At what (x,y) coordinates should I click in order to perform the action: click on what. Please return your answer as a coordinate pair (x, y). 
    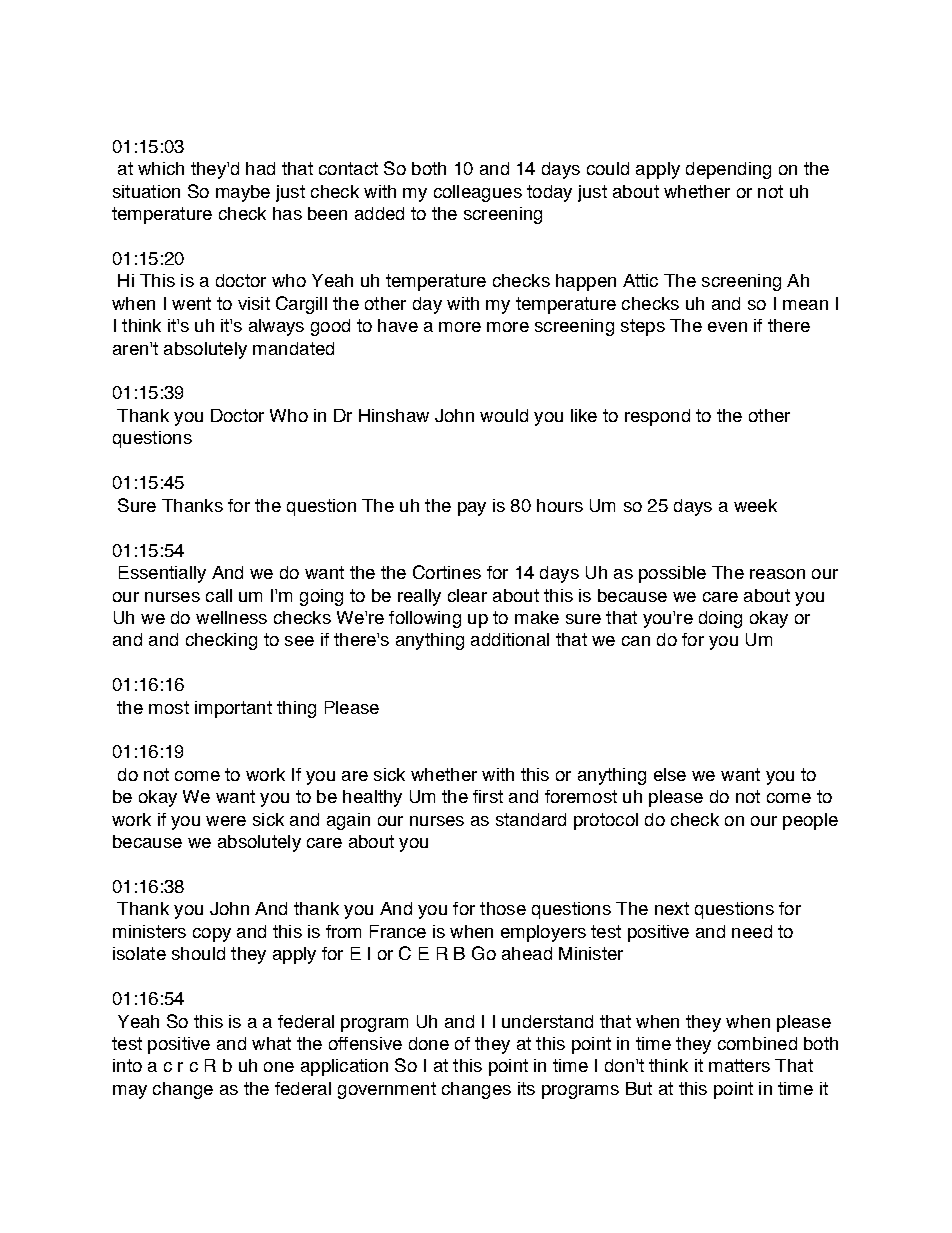
    Looking at the image, I should click on (271, 1043).
